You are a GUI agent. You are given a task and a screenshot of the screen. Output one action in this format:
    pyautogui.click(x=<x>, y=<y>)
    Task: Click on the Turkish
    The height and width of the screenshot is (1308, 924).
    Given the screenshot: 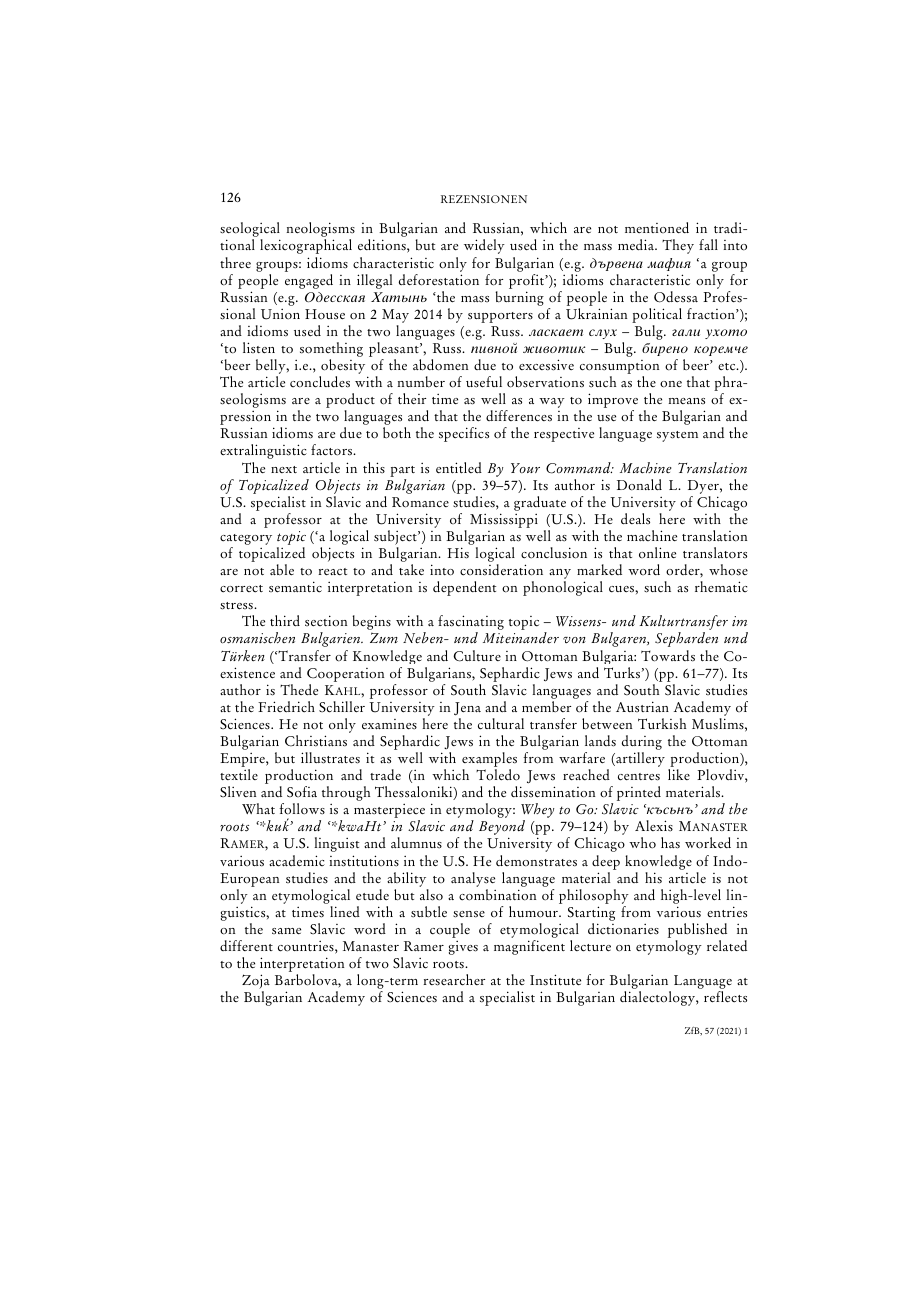 What is the action you would take?
    pyautogui.click(x=662, y=724)
